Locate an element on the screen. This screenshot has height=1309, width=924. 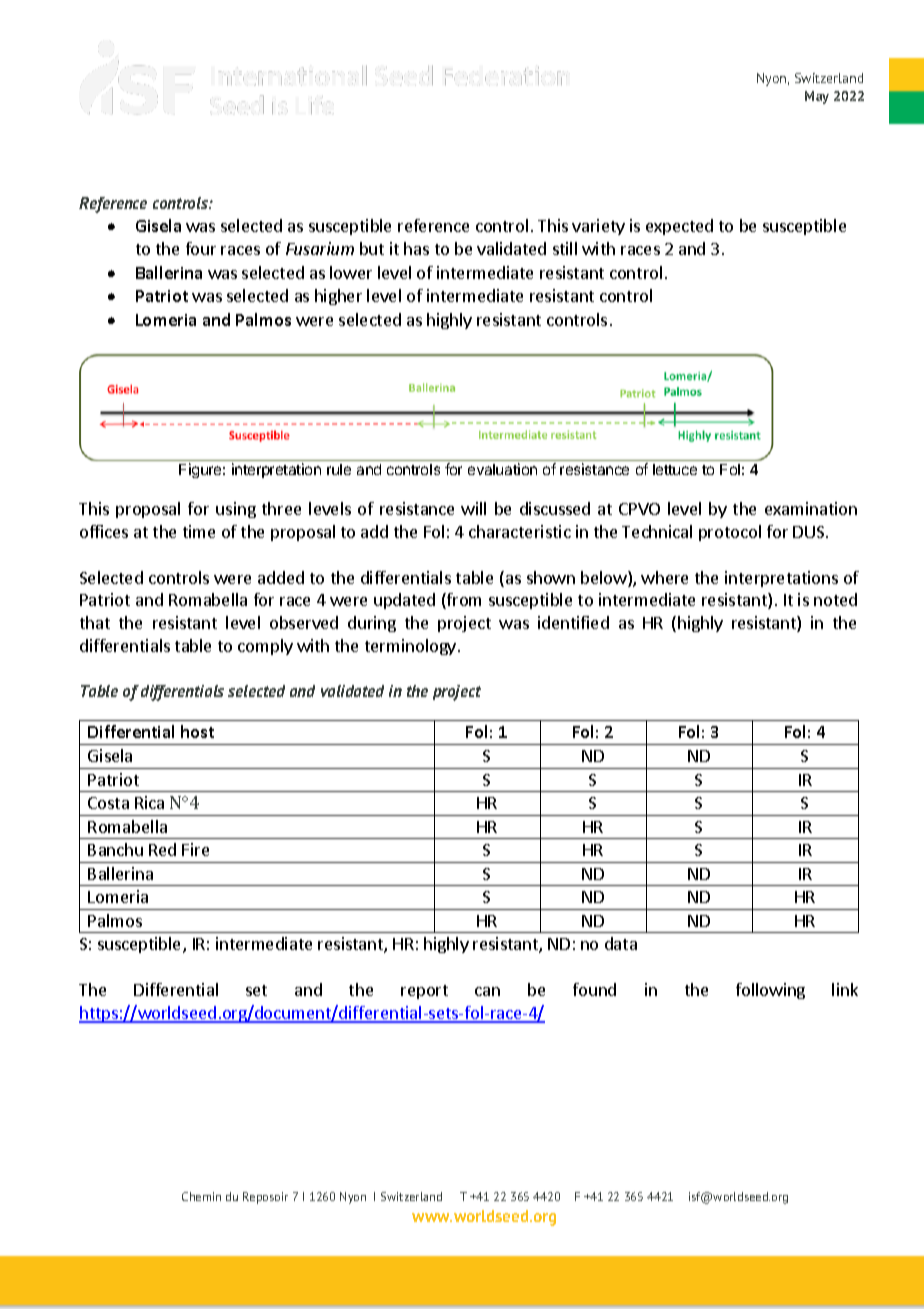
following is located at coordinates (770, 991).
